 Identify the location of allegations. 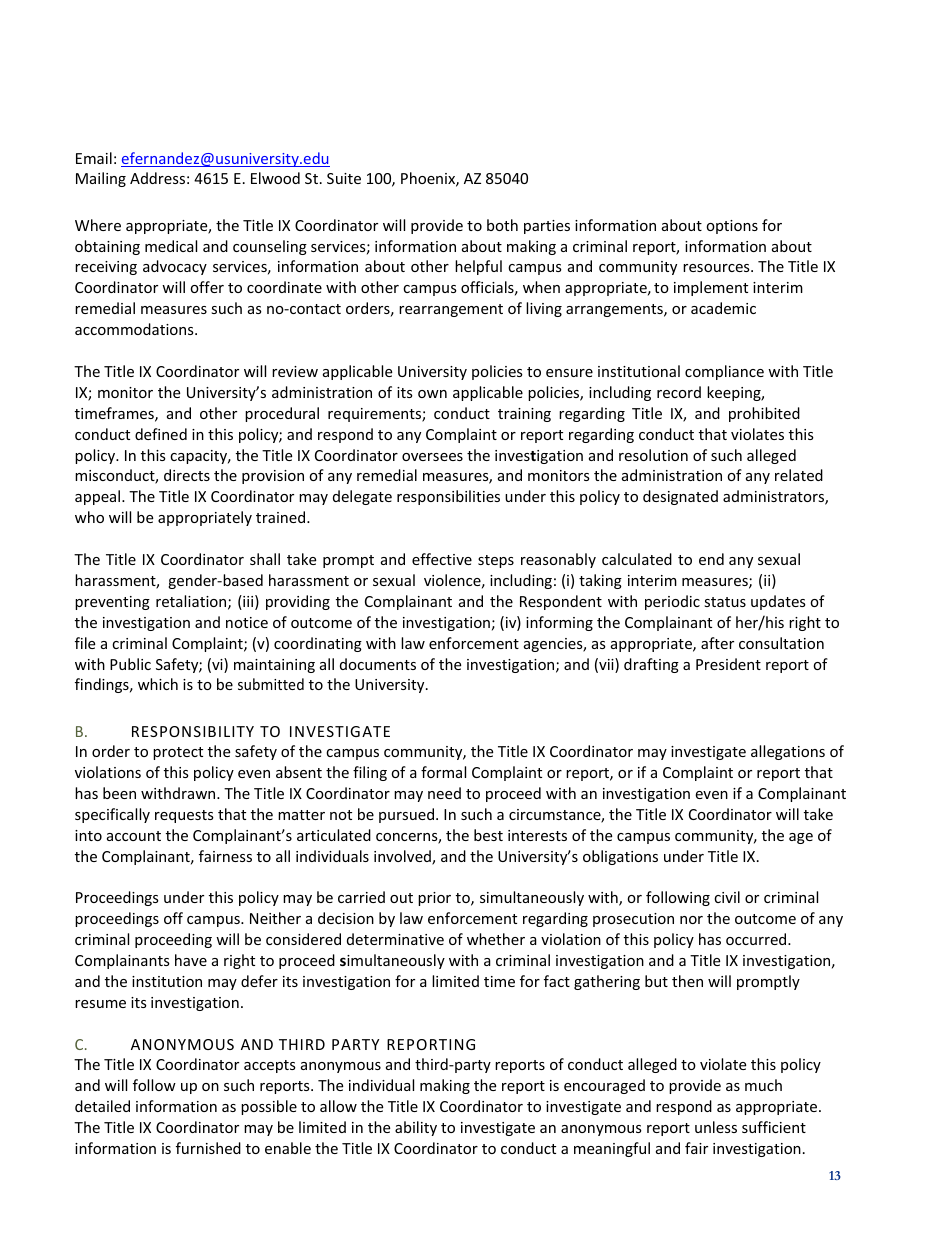
(788, 752).
